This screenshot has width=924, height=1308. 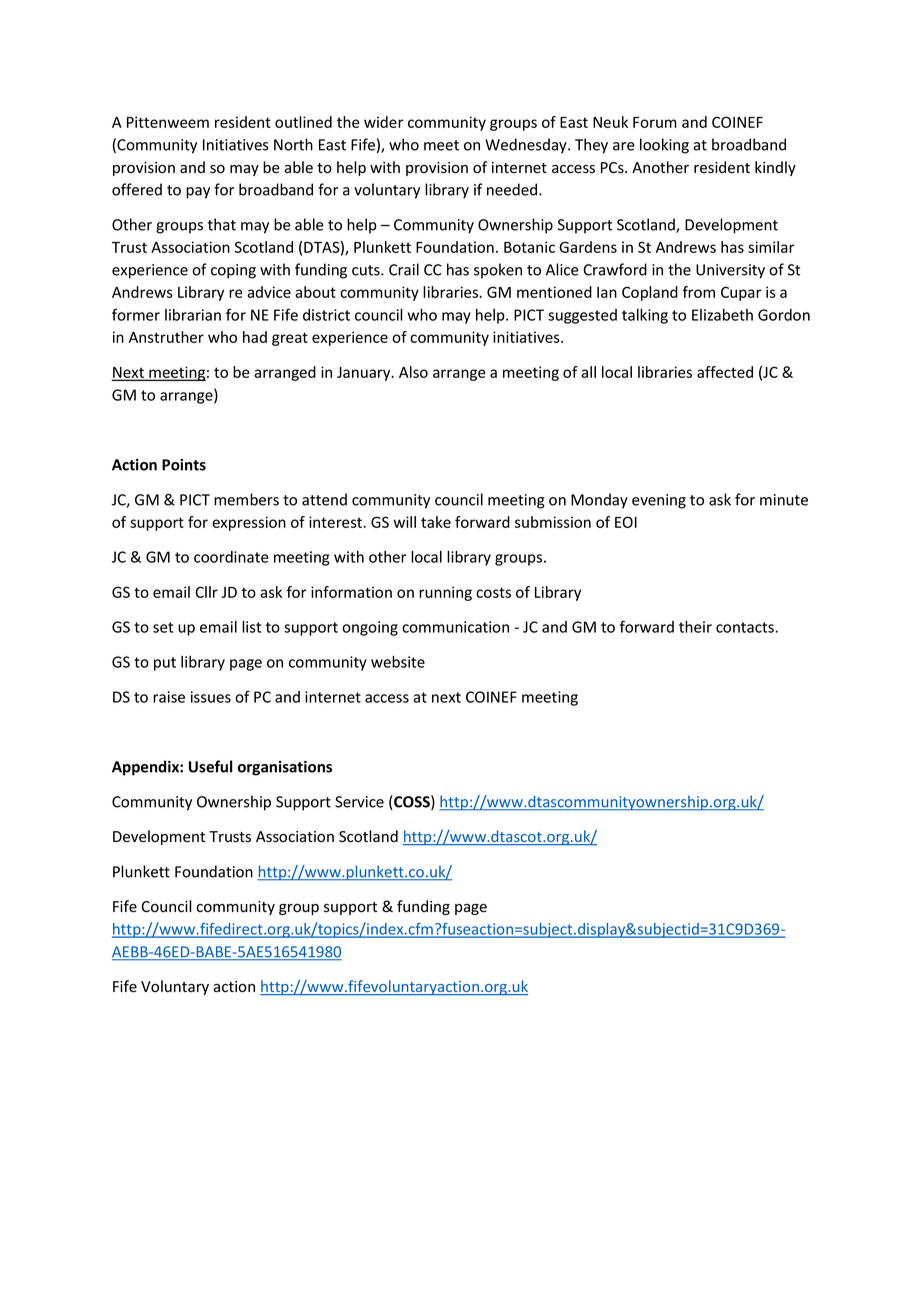 I want to click on North, so click(x=293, y=144).
